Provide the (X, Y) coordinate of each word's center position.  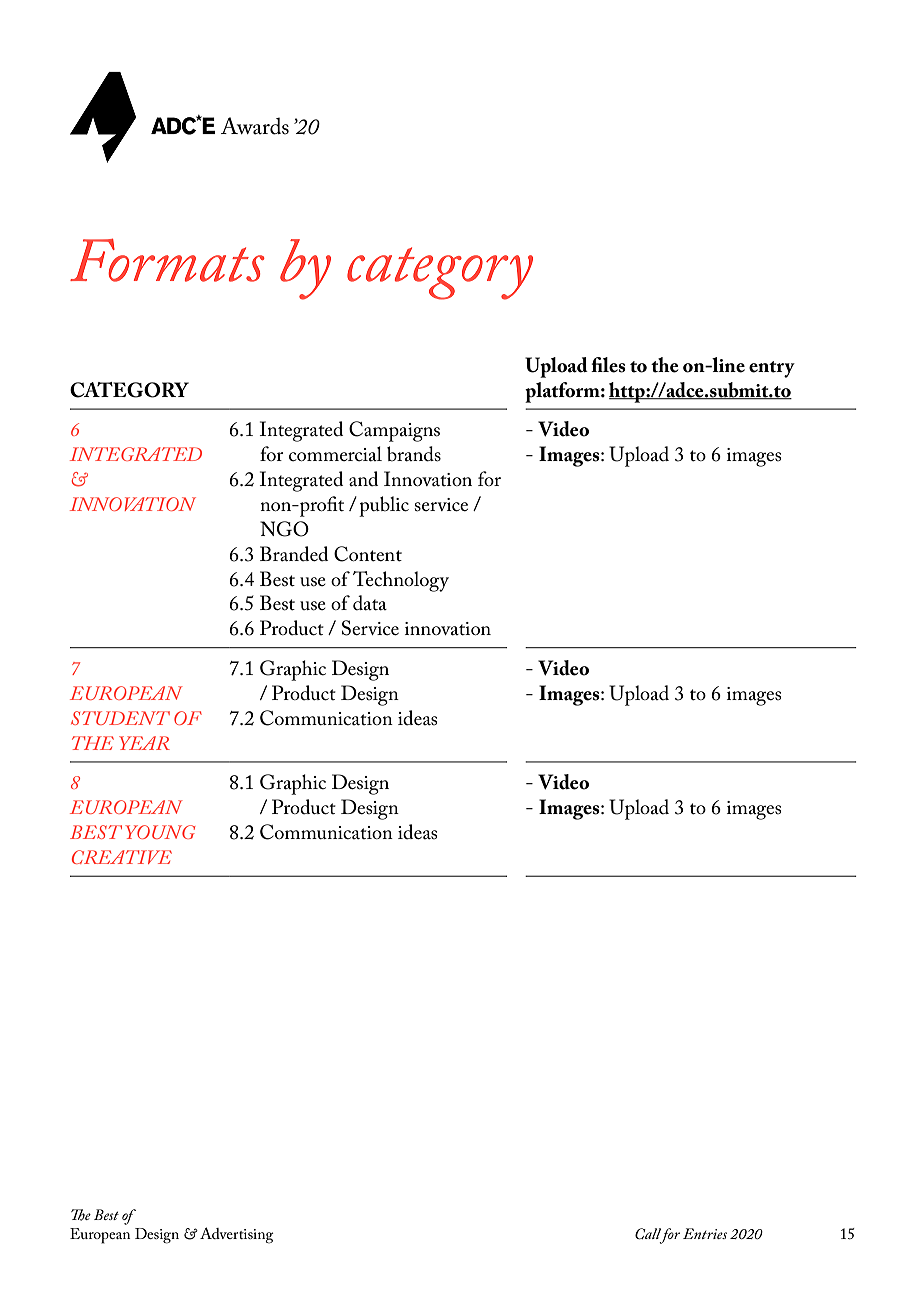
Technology (401, 581)
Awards (255, 126)
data (370, 603)
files (608, 365)
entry (772, 369)
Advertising (237, 1235)
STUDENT (120, 718)
